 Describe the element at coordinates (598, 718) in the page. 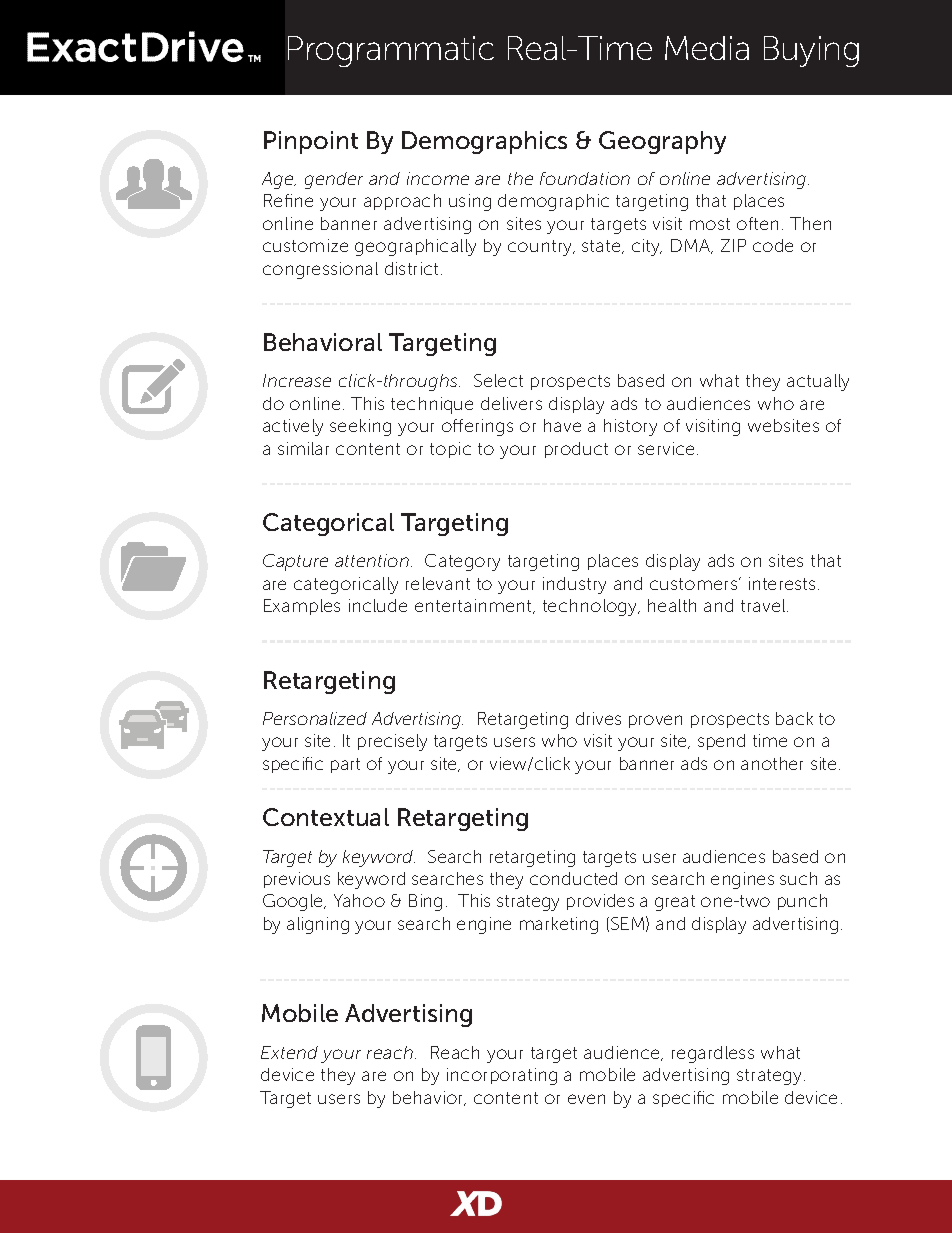

I see `drives` at that location.
